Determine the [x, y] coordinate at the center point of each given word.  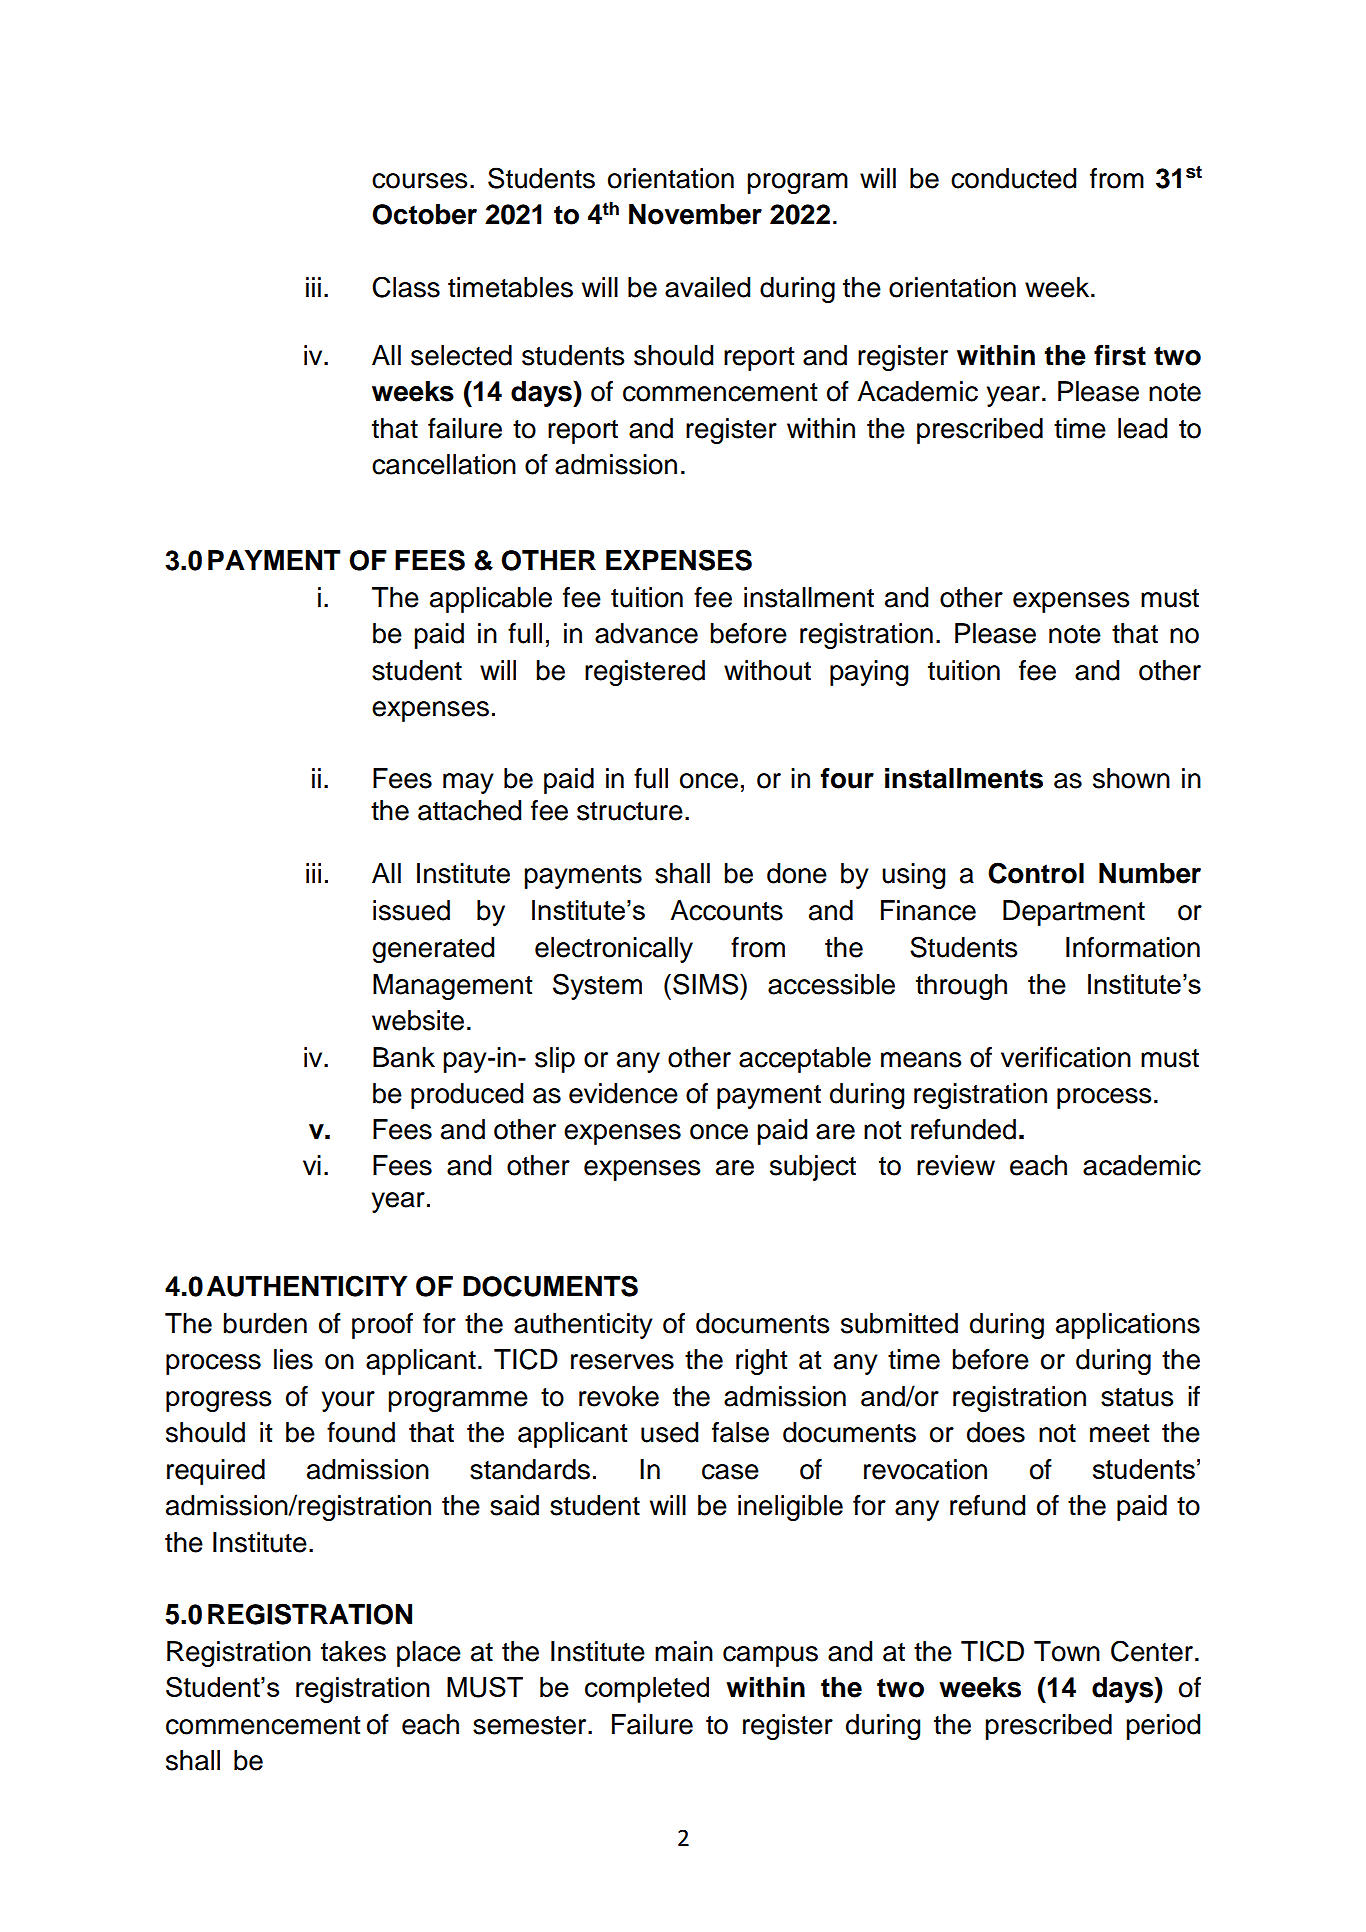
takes [353, 1651]
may [468, 783]
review [956, 1165]
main [684, 1651]
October [424, 214]
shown [1131, 778]
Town [1067, 1651]
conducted [1013, 178]
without [767, 670]
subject [813, 1168]
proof [382, 1326]
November [695, 214]
